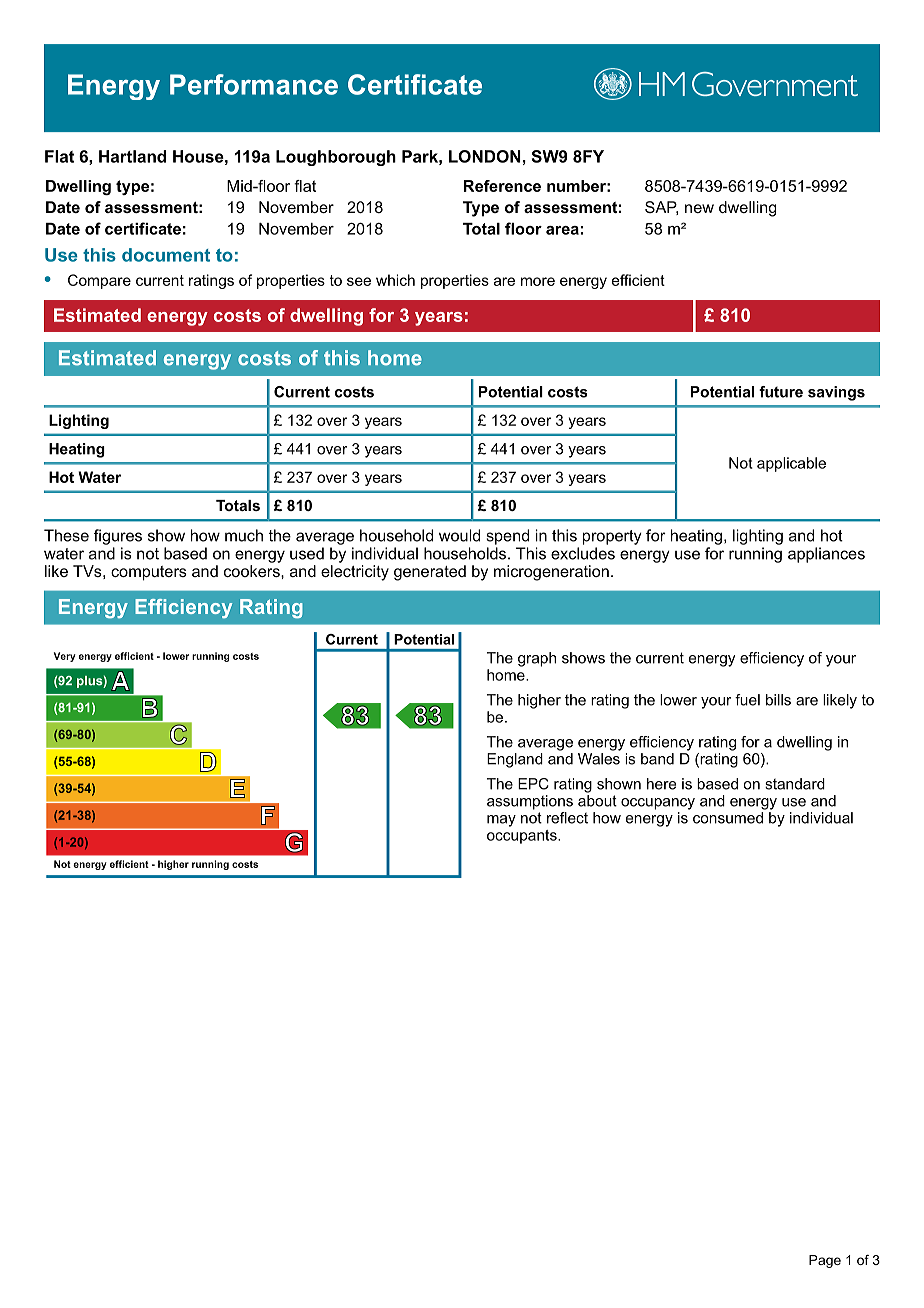 The width and height of the document is (924, 1308). Describe the element at coordinates (658, 804) in the document. I see `occupancy` at that location.
